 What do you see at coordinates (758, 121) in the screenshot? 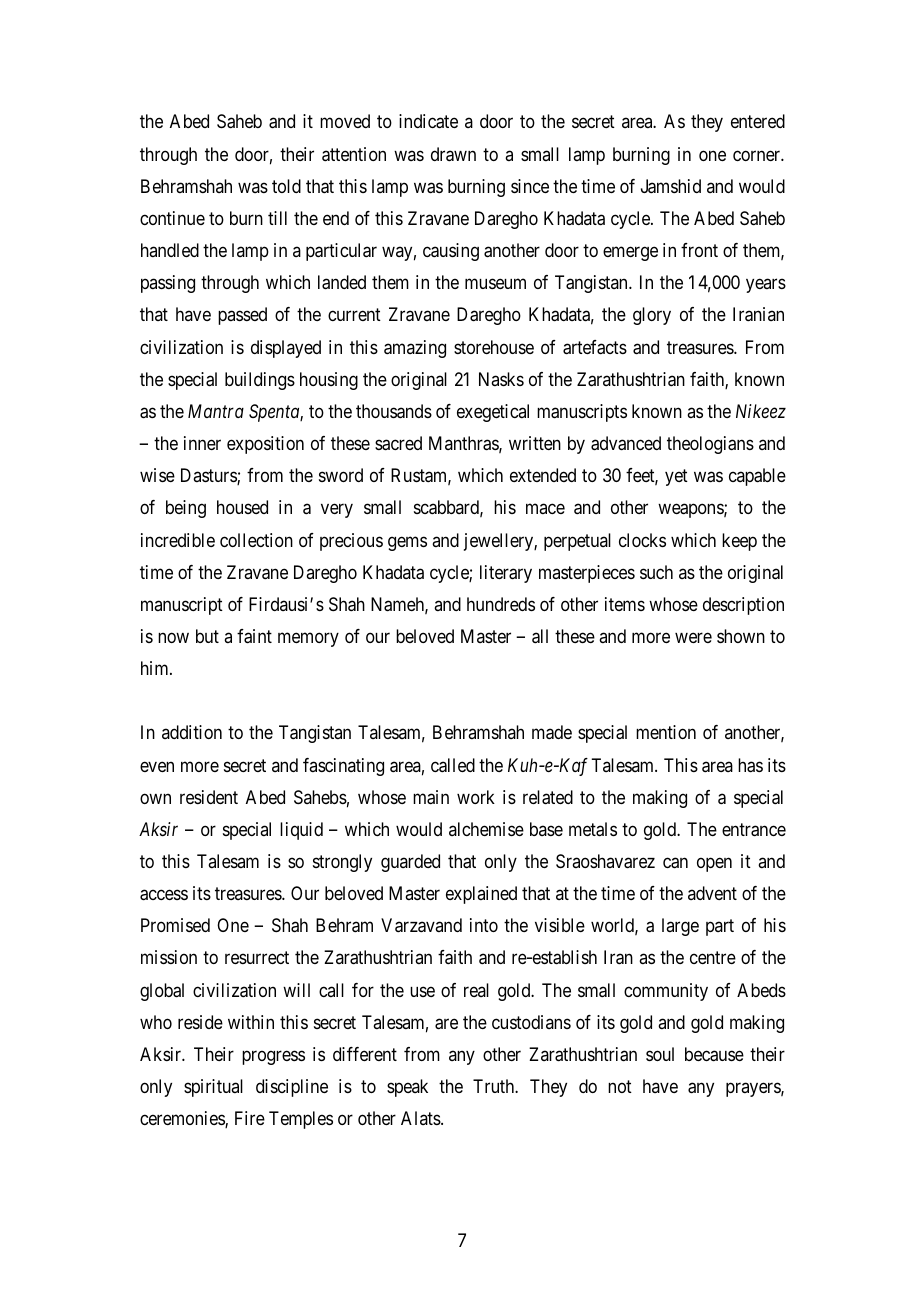
I see `entered` at bounding box center [758, 121].
